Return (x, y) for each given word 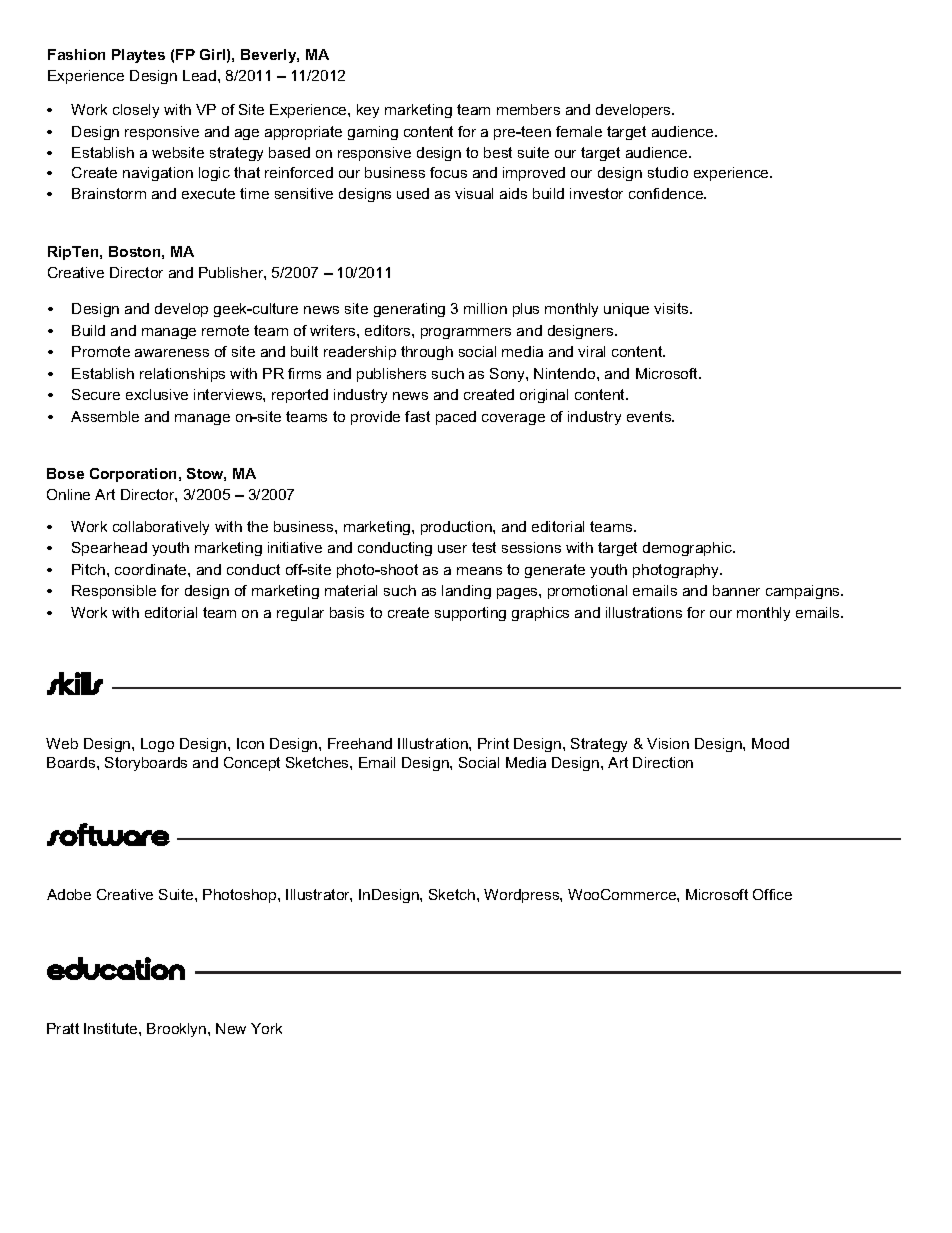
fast (417, 416)
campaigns (804, 592)
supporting (470, 614)
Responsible (114, 592)
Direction (663, 762)
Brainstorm (109, 193)
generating (409, 310)
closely (136, 111)
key (368, 111)
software (108, 834)
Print (493, 743)
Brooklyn (178, 1030)
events (650, 416)
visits (672, 308)
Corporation (133, 475)
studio (668, 172)
